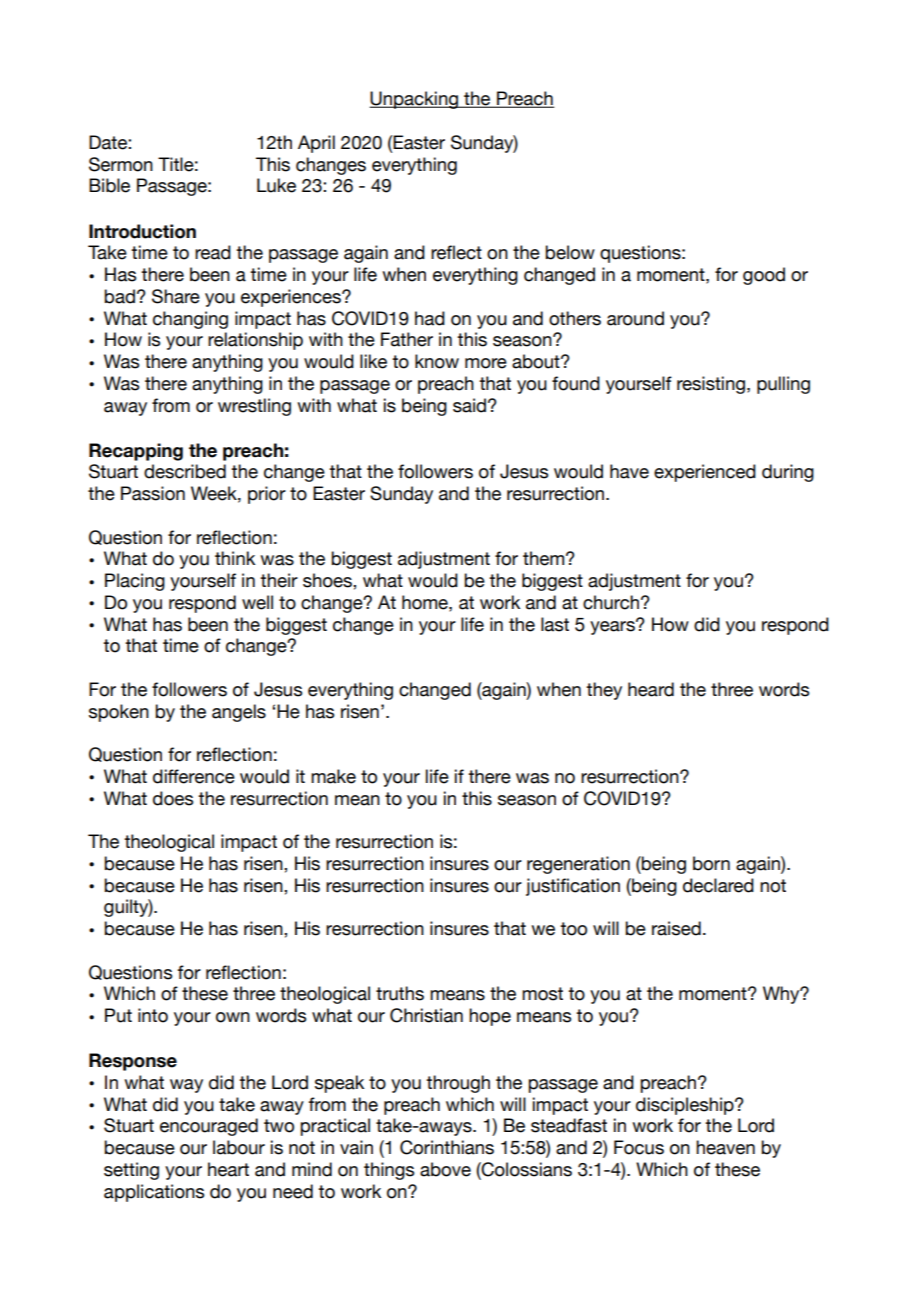 The height and width of the image is (1308, 924). Describe the element at coordinates (257, 602) in the image. I see `well` at that location.
